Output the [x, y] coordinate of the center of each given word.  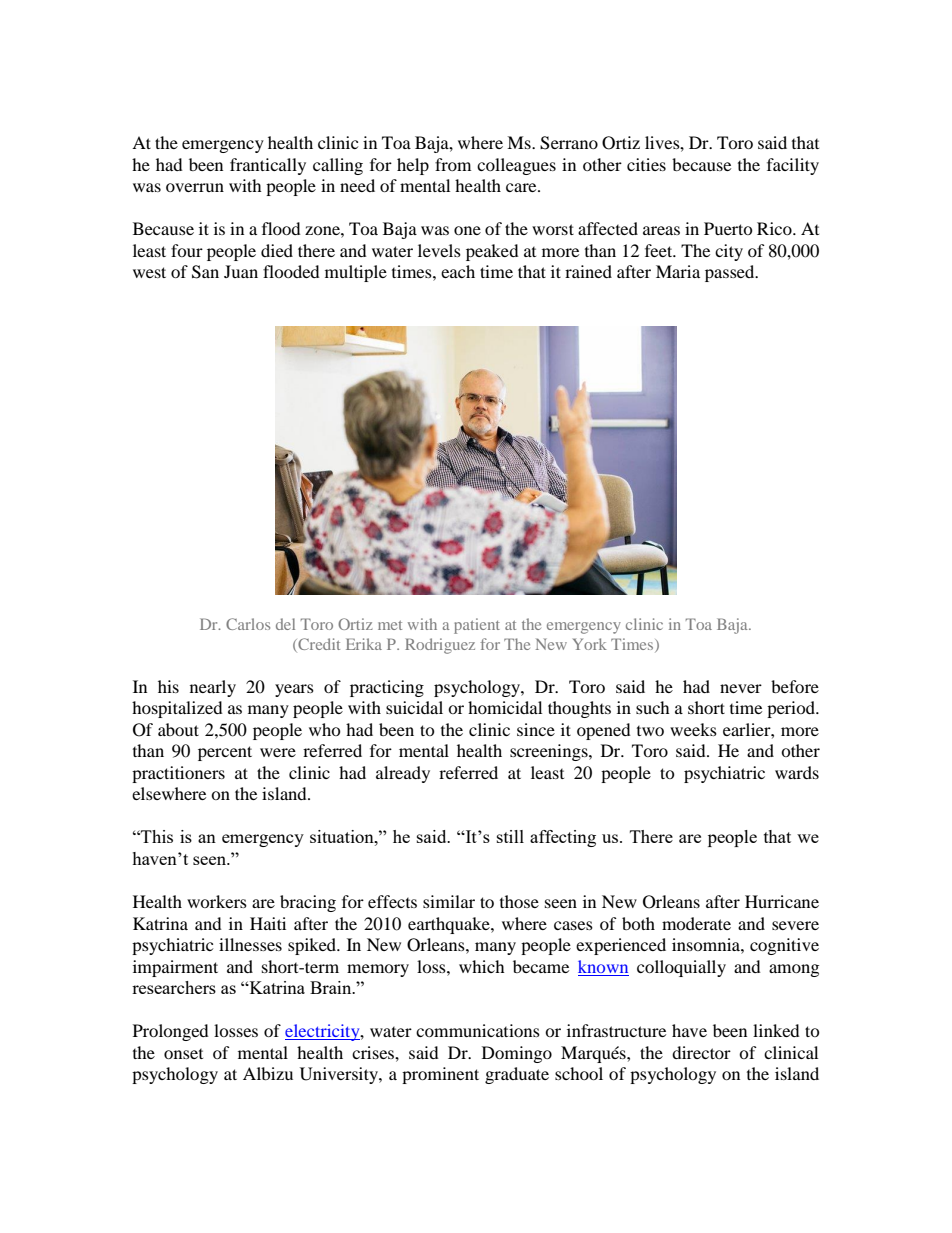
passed [731, 273]
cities [646, 164]
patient [477, 626]
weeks [693, 729]
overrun [195, 187]
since [536, 729]
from [453, 164]
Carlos [248, 624]
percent [225, 753]
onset [183, 1054]
